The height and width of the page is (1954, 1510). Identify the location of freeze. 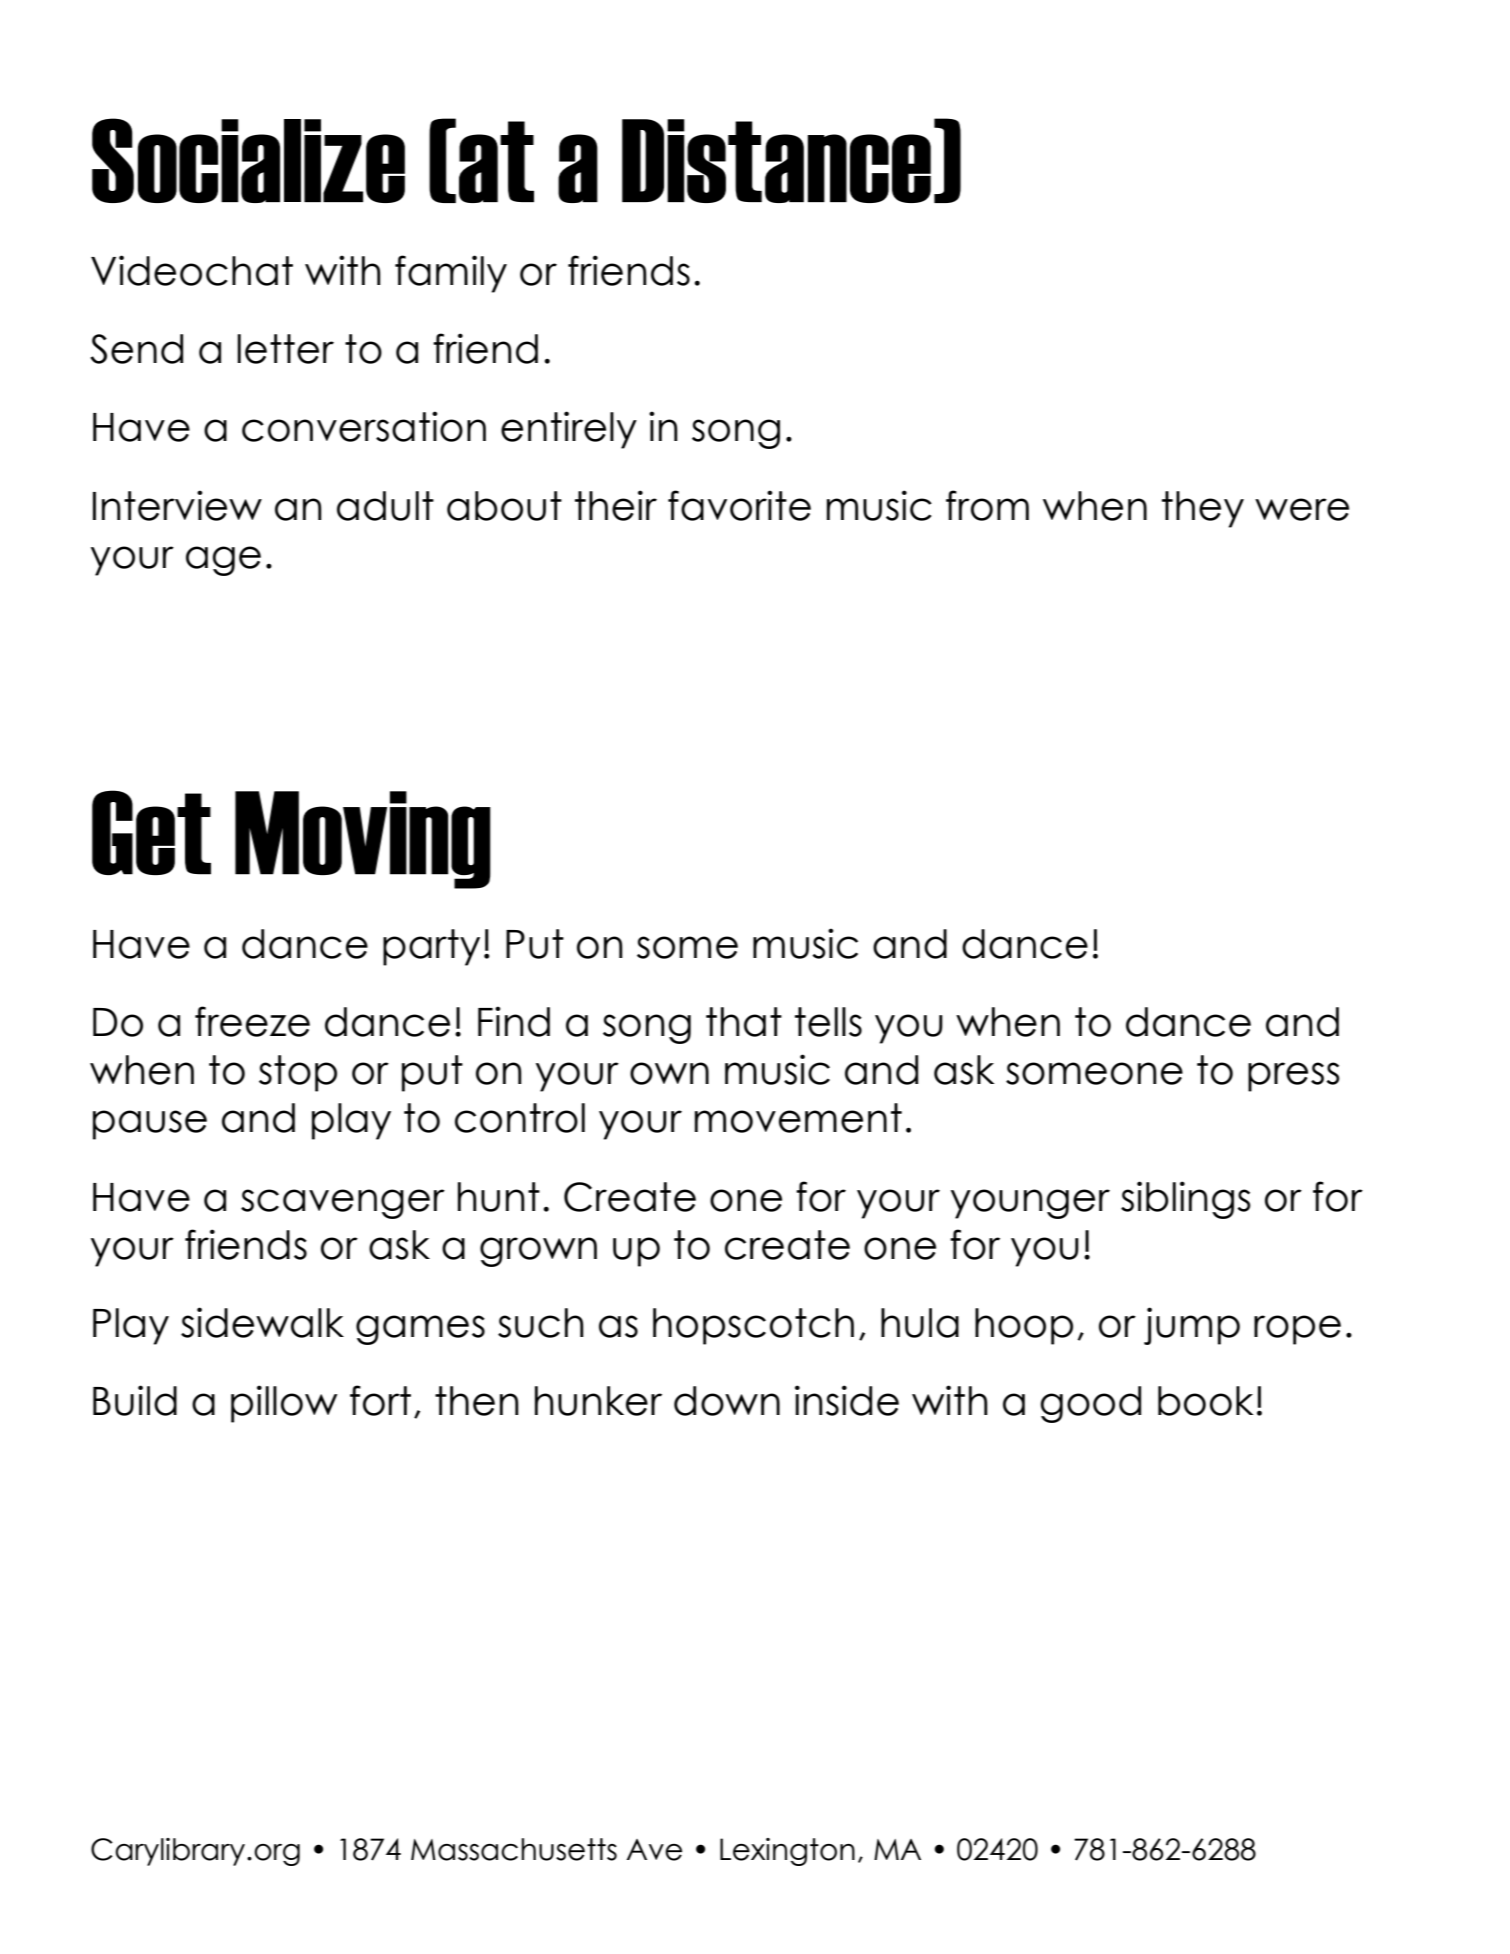
(252, 1021).
